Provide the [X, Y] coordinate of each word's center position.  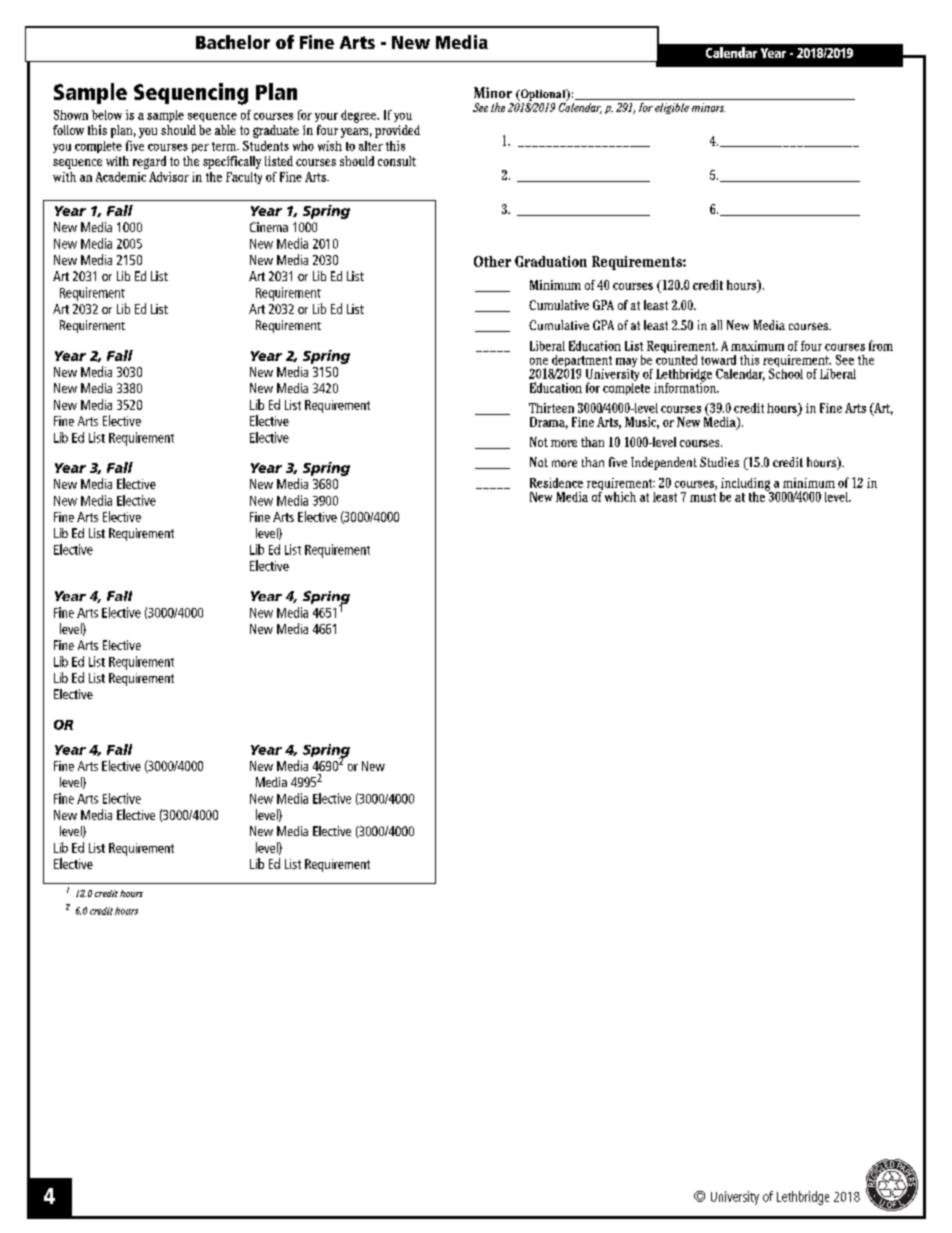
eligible [672, 108]
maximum [757, 346]
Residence [556, 483]
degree [360, 116]
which [620, 497]
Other [492, 261]
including [746, 485]
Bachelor [233, 42]
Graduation [551, 261]
